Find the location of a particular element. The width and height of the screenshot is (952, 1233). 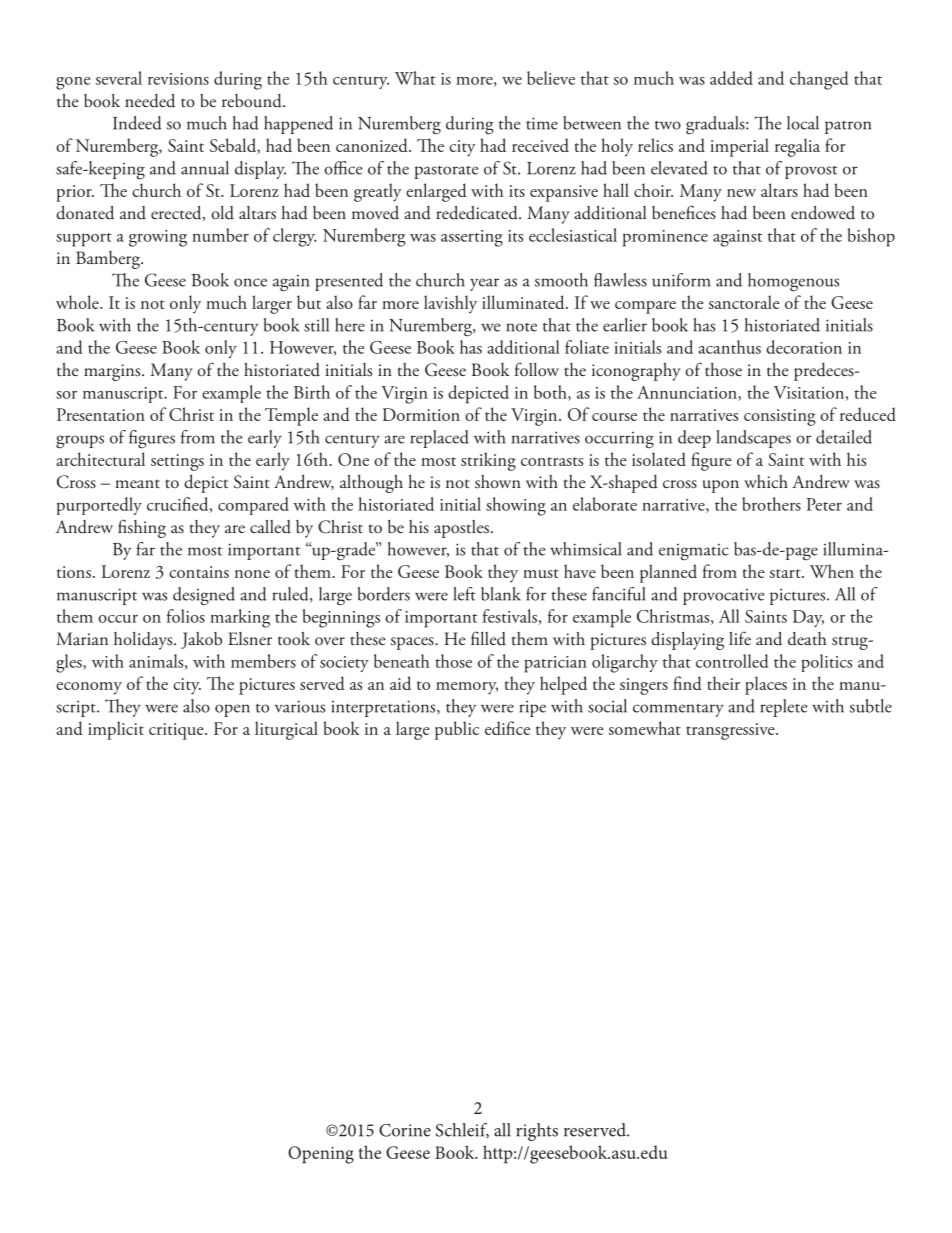

time is located at coordinates (542, 123).
